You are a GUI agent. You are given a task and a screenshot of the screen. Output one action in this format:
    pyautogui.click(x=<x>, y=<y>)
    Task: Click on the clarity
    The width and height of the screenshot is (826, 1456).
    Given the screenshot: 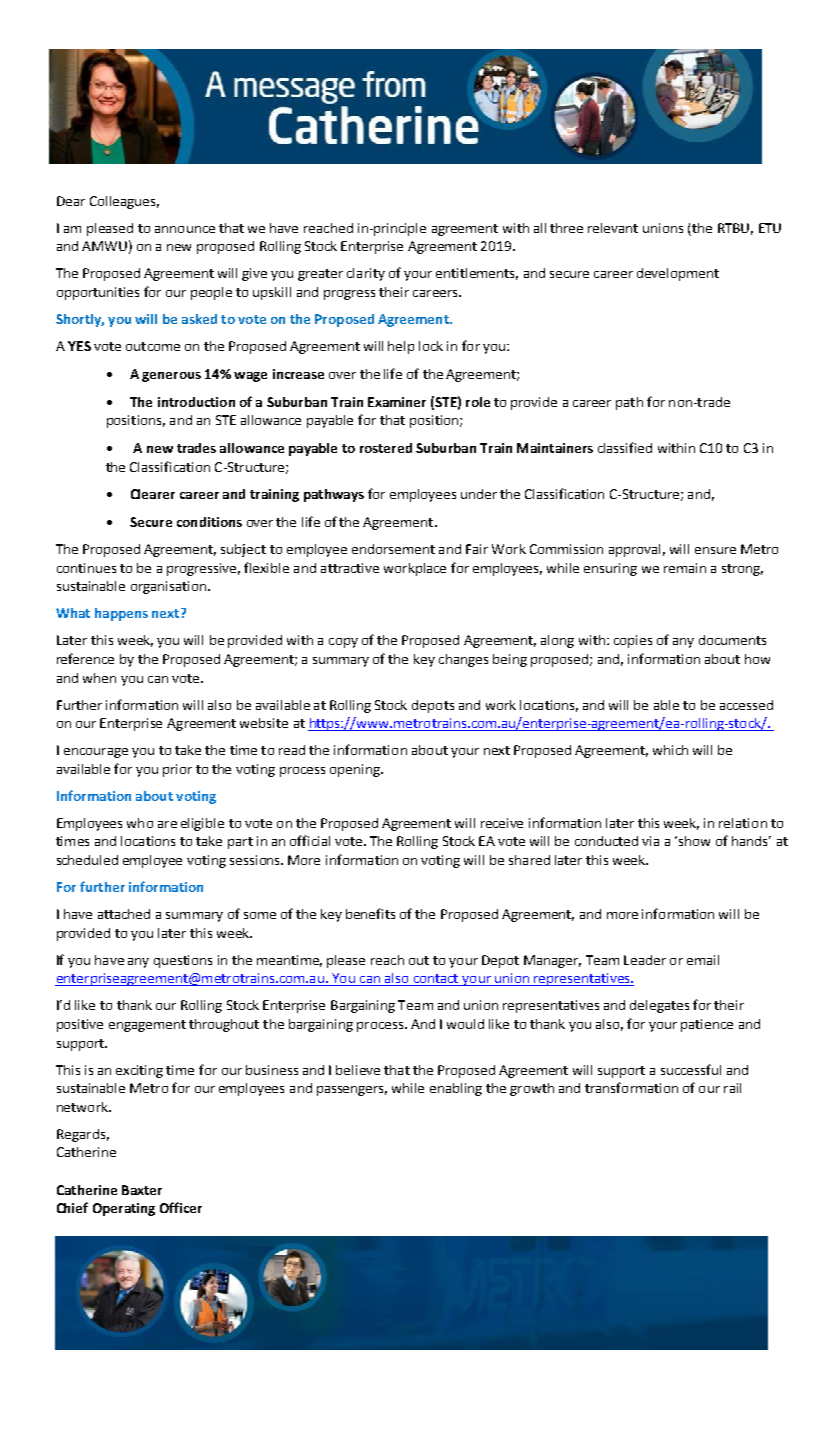 What is the action you would take?
    pyautogui.click(x=366, y=274)
